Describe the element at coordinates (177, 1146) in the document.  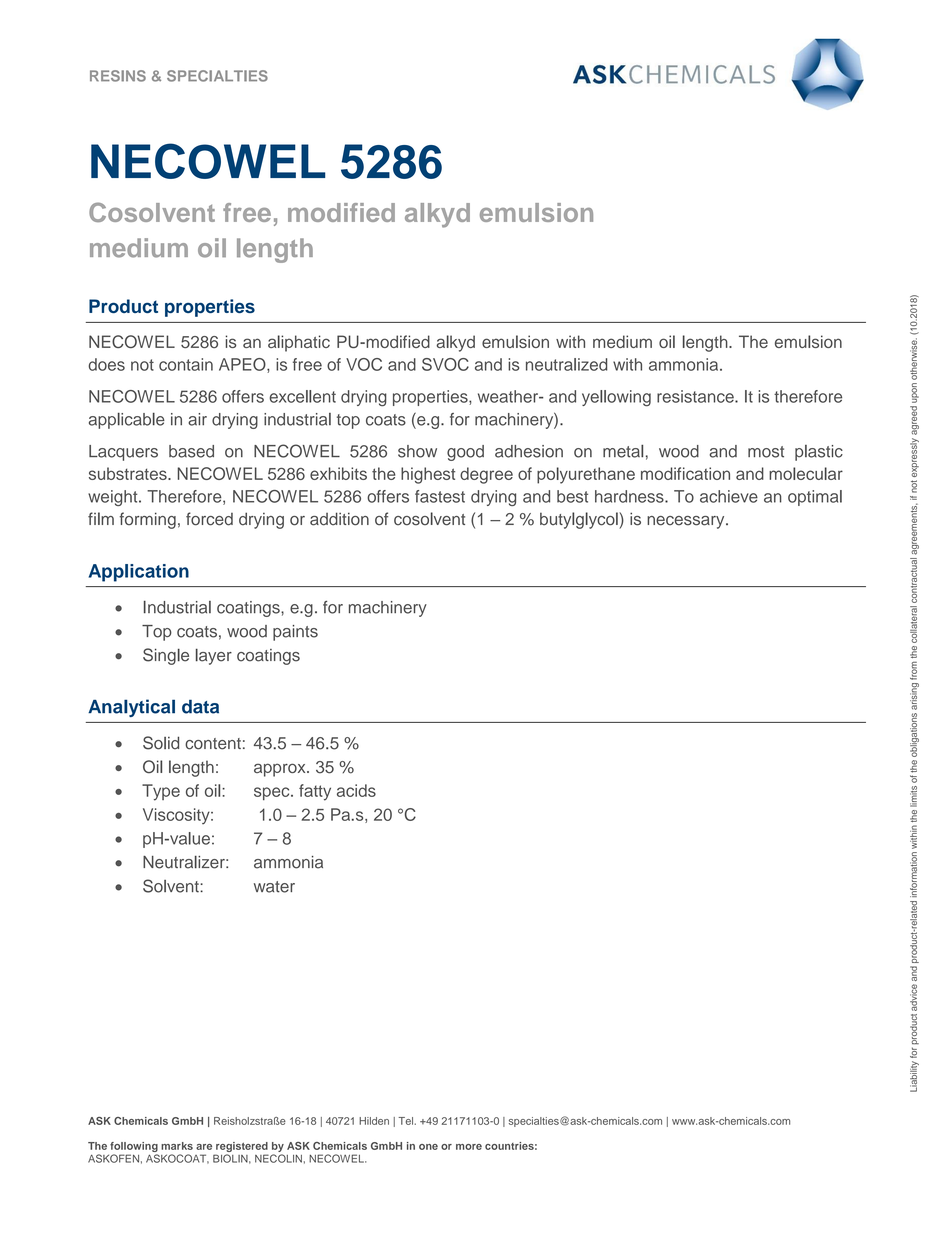
I see `marks` at that location.
